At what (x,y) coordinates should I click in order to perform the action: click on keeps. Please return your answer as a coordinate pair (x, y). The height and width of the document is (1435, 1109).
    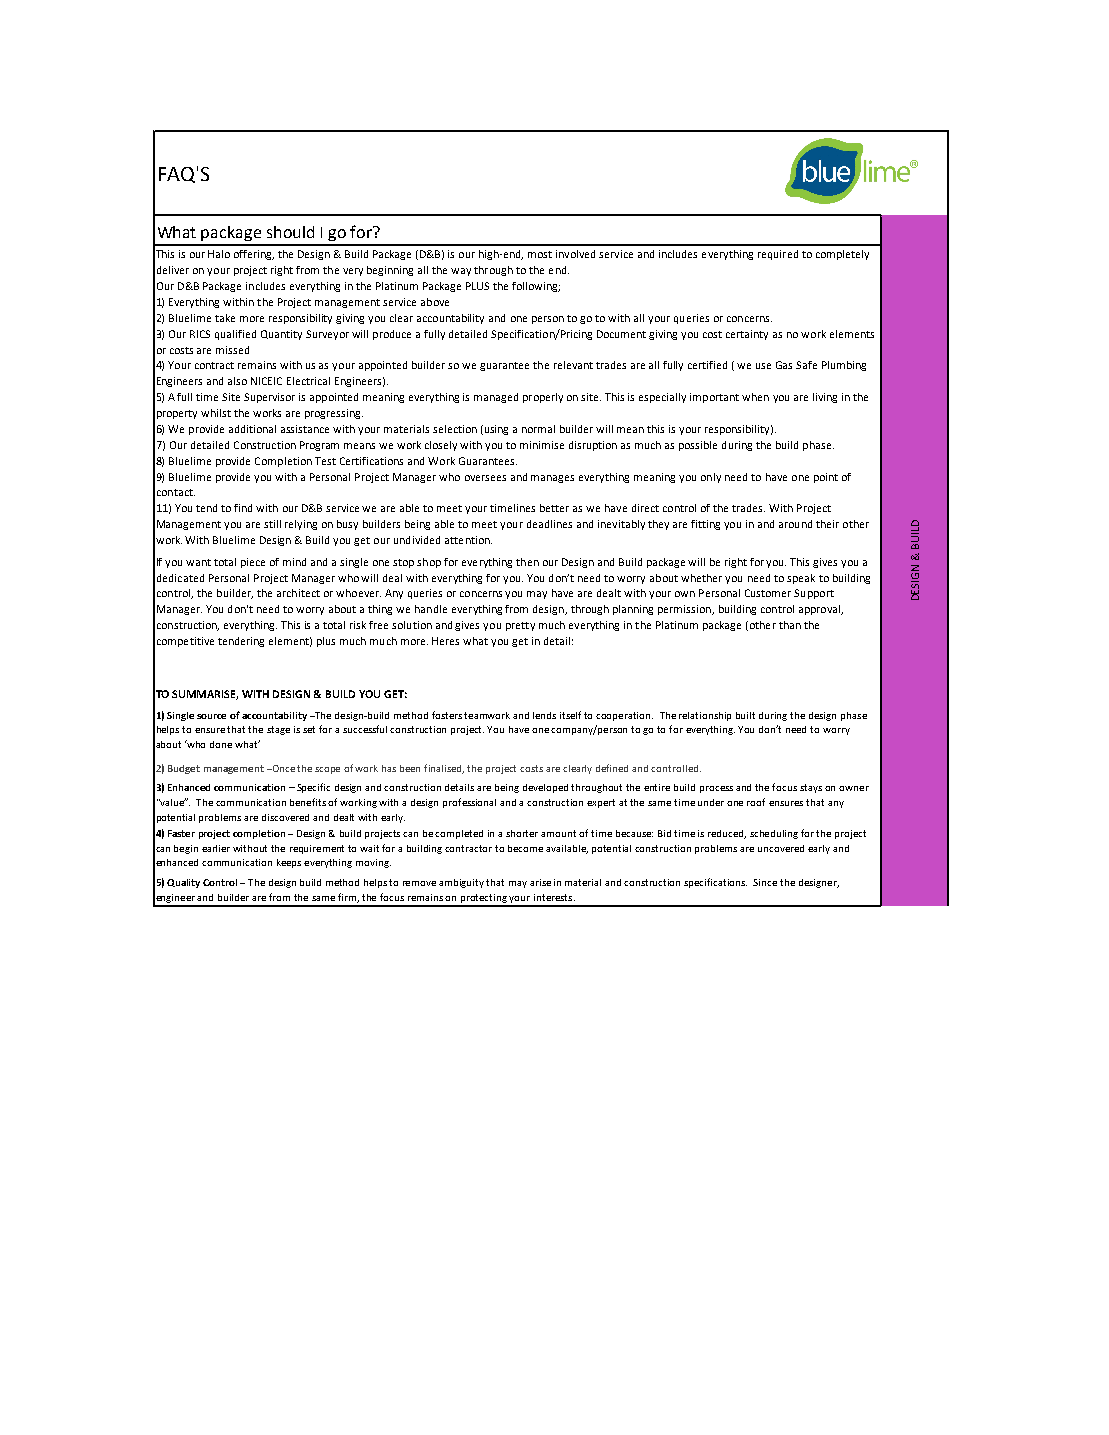
    Looking at the image, I should click on (289, 863).
